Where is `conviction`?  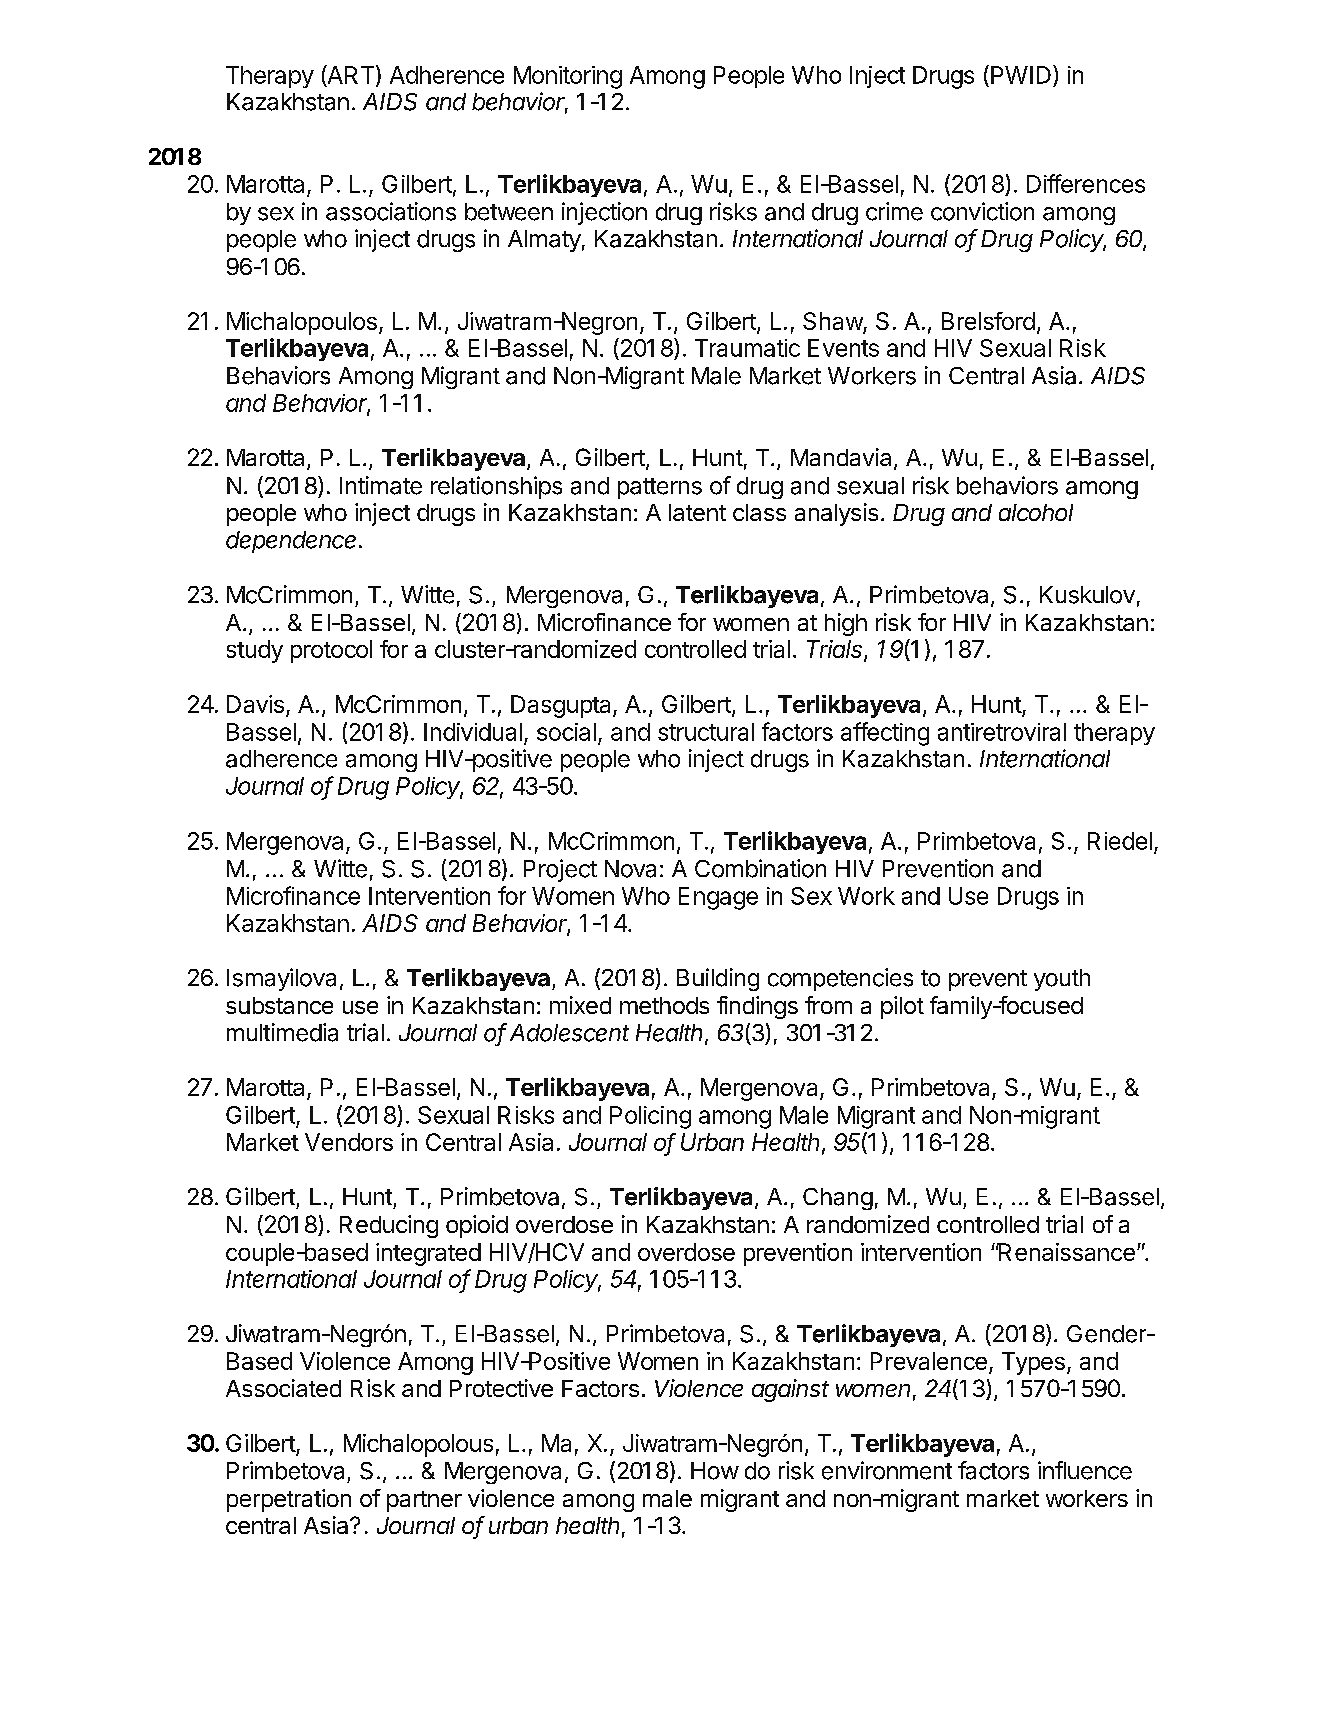
conviction is located at coordinates (982, 211).
